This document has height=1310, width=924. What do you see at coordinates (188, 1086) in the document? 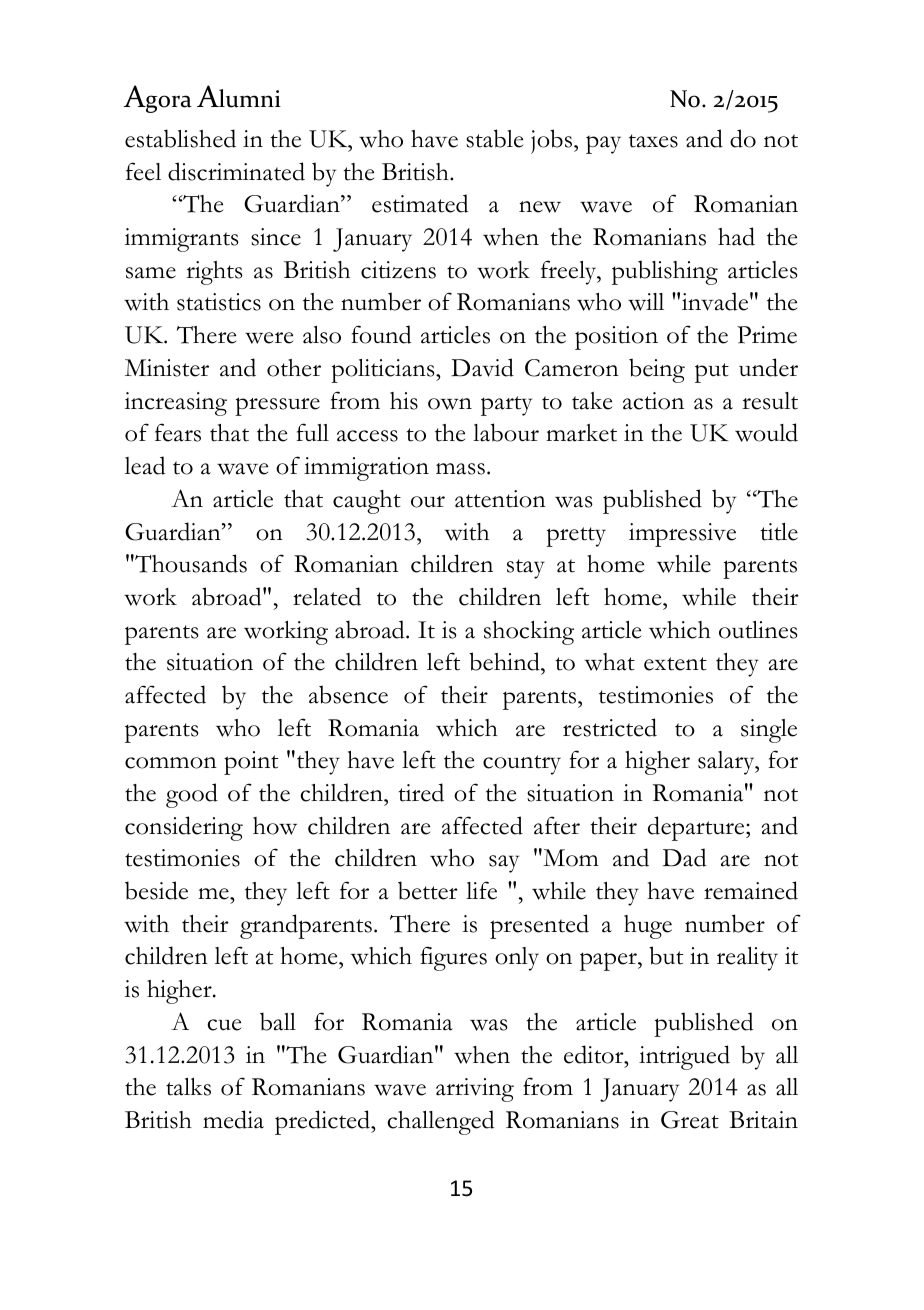
I see `talks` at bounding box center [188, 1086].
